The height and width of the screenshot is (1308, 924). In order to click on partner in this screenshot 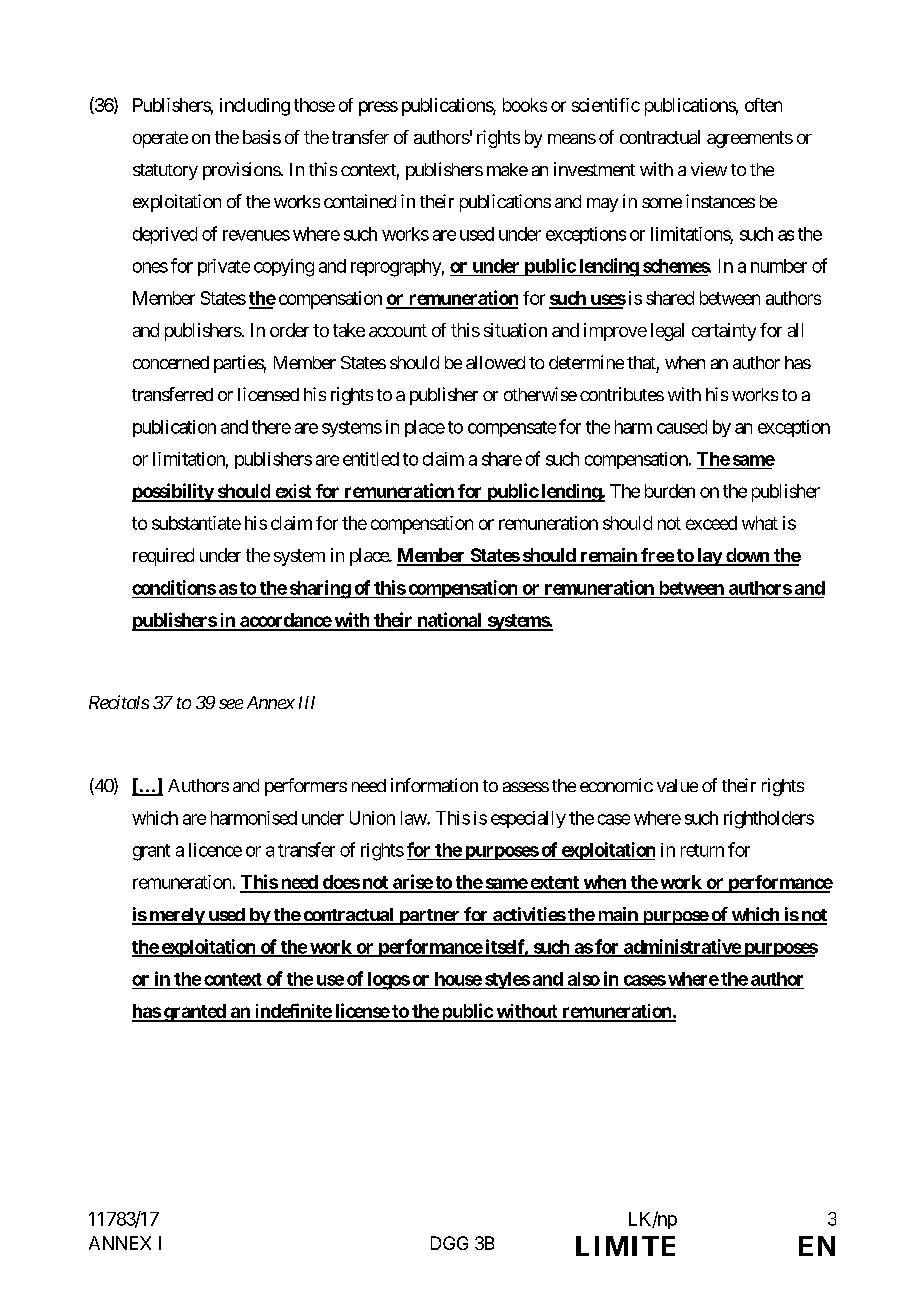, I will do `click(429, 917)`.
